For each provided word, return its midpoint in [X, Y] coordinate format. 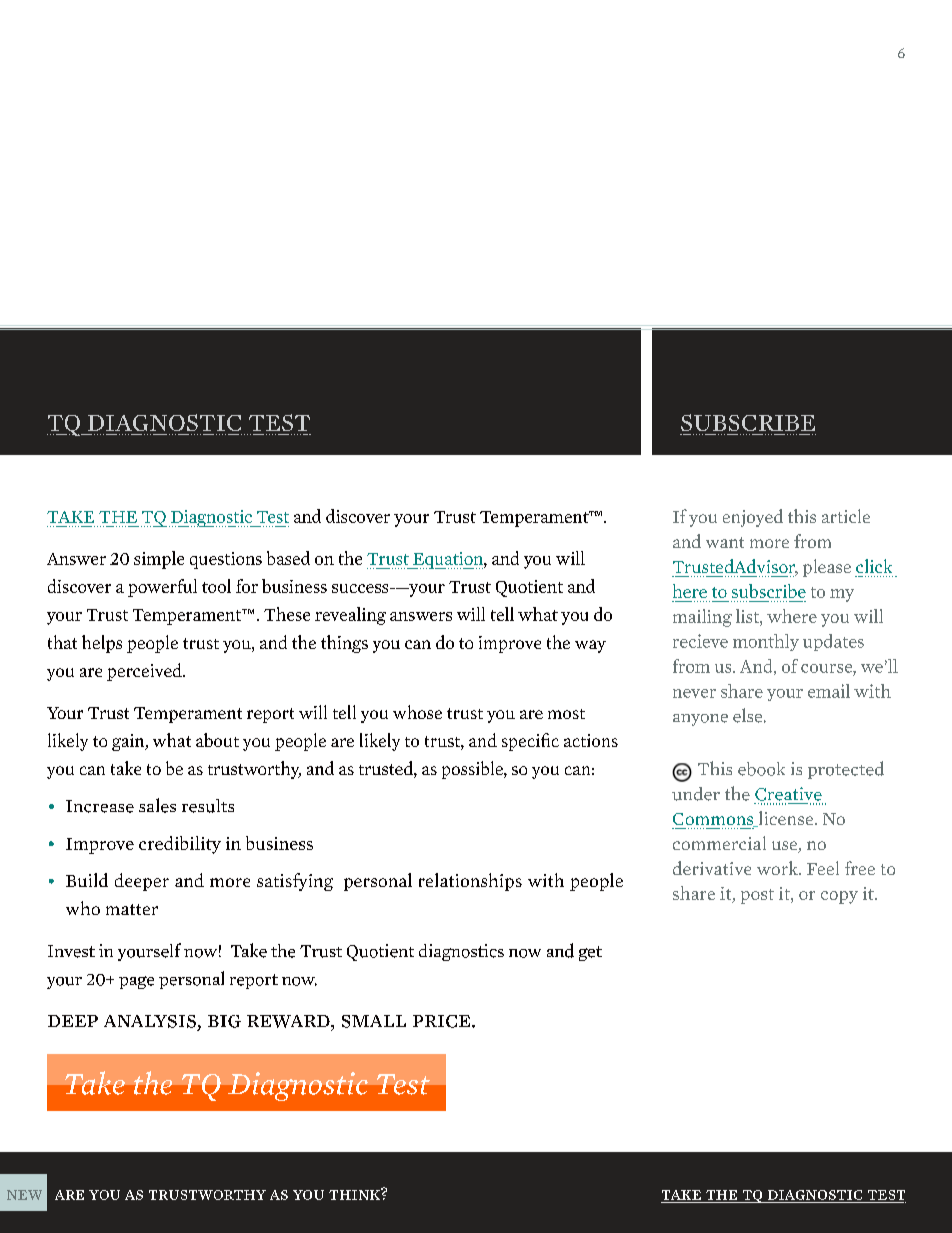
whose [417, 712]
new [24, 1195]
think [355, 1194]
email [829, 691]
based [288, 558]
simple [159, 560]
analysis [150, 1021]
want [725, 542]
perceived [145, 672]
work [778, 868]
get [590, 953]
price [443, 1021]
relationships [470, 882]
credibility [180, 845]
